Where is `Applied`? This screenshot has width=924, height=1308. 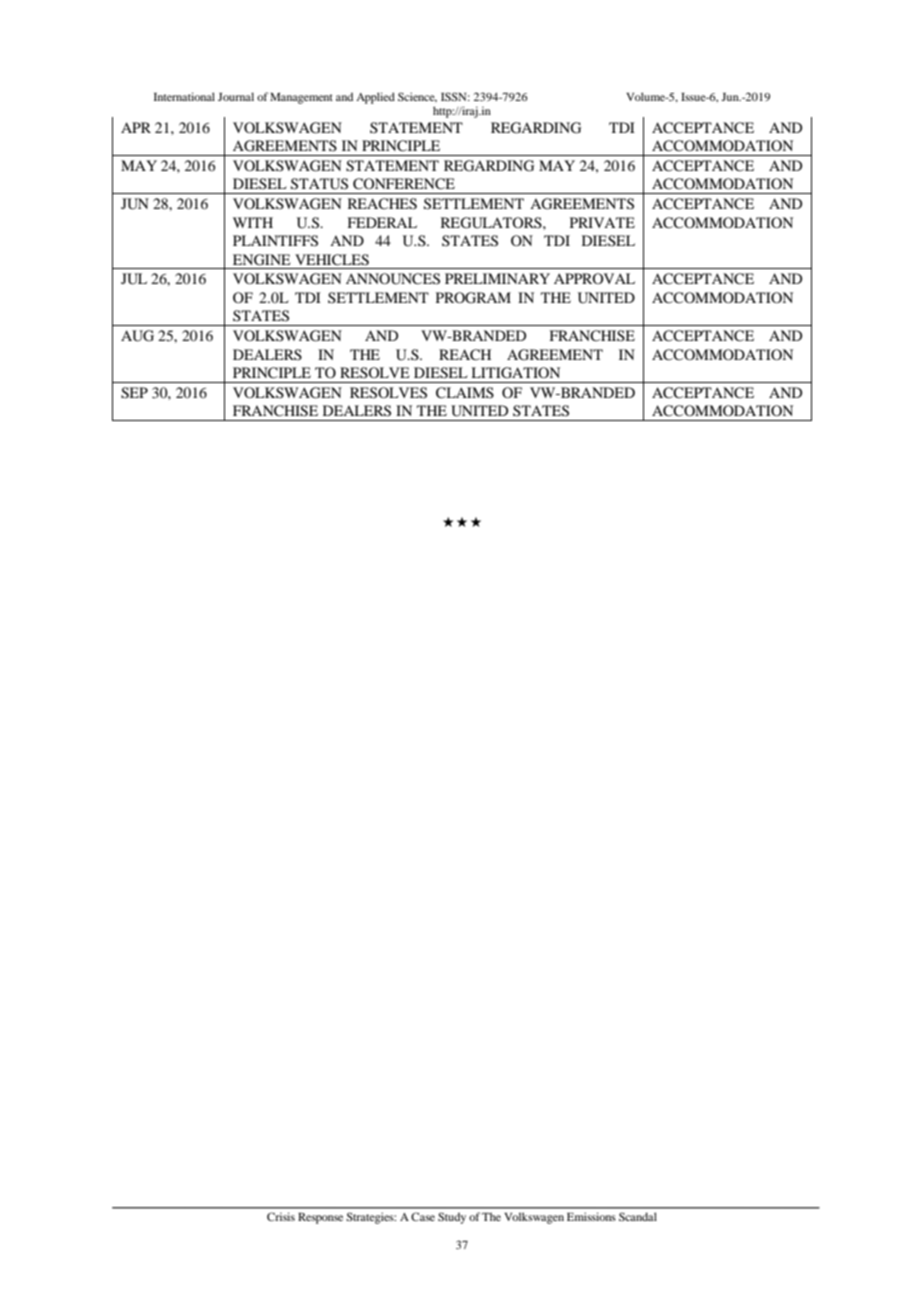 Applied is located at coordinates (375, 98).
